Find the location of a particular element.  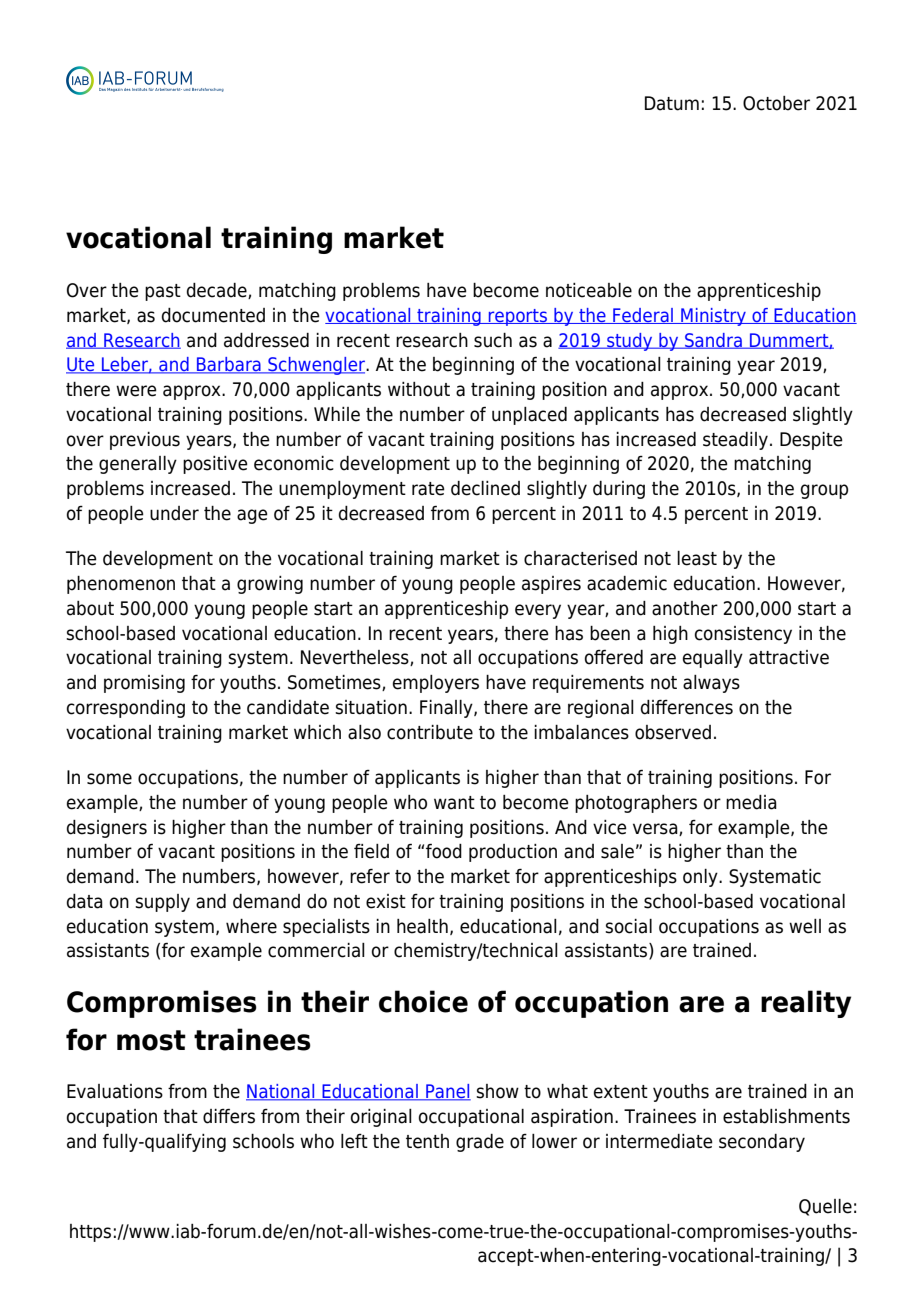

under is located at coordinates (174, 513).
